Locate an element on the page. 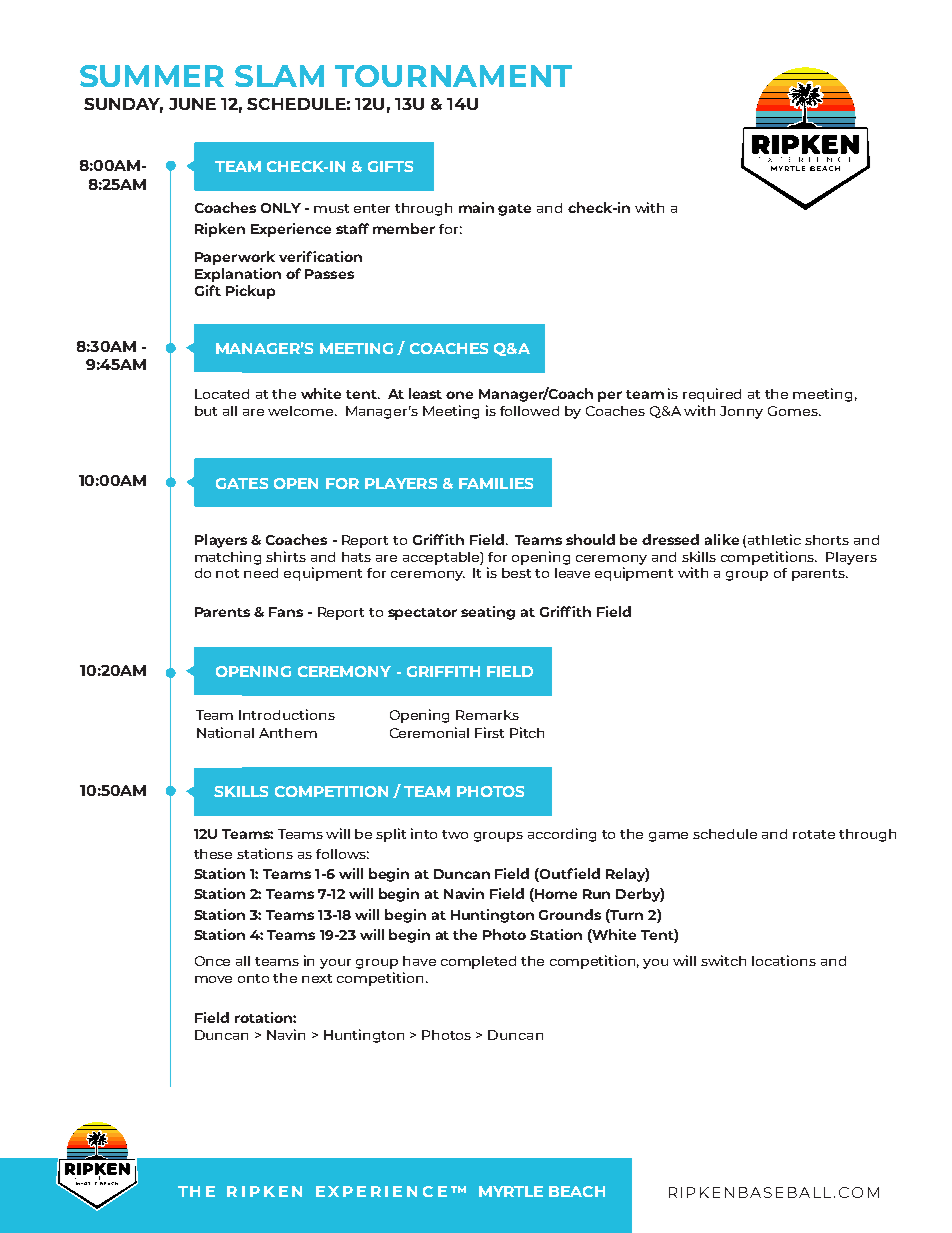 This image has width=952, height=1233. TOURNAMENT is located at coordinates (453, 76).
